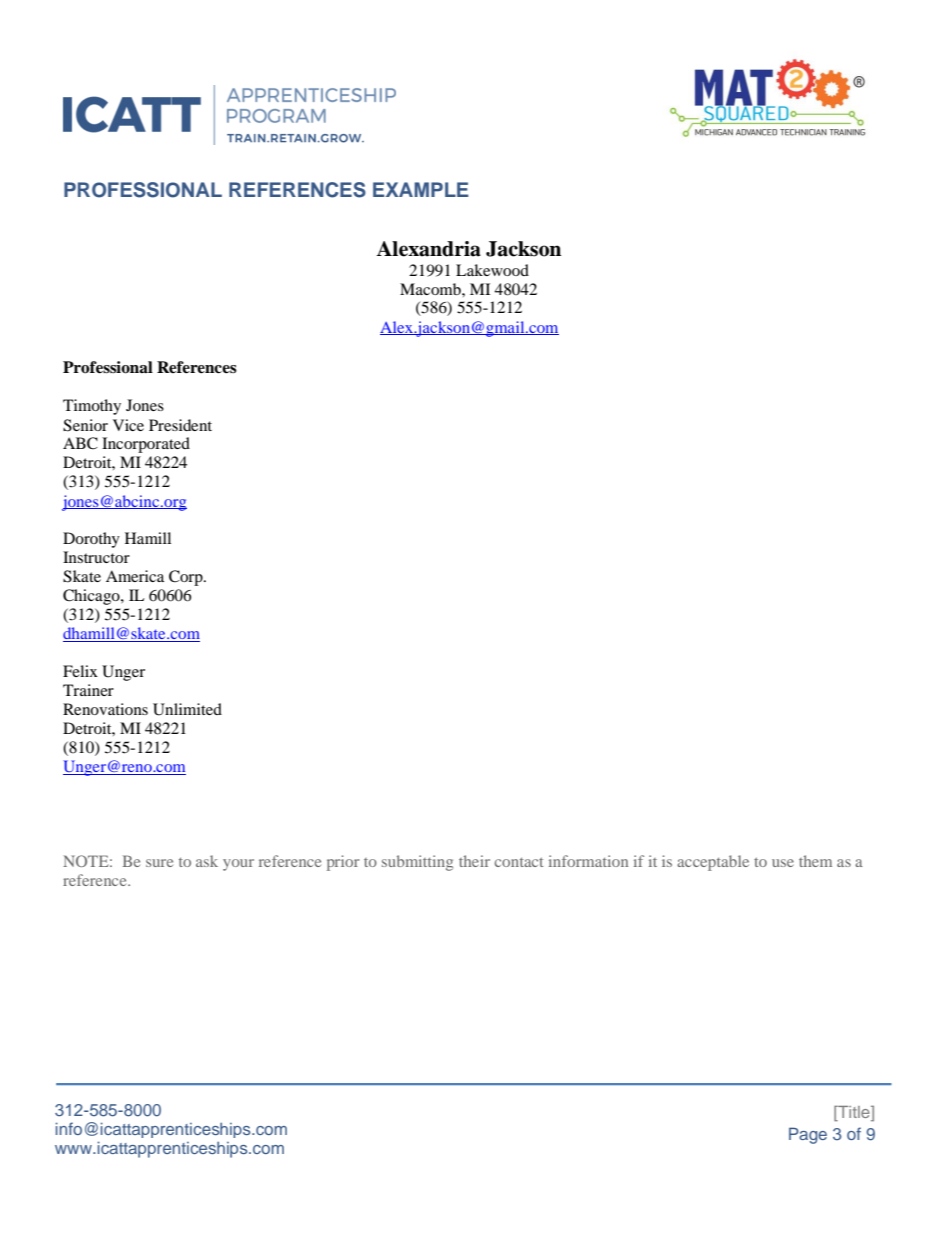 The width and height of the screenshot is (952, 1233). What do you see at coordinates (783, 863) in the screenshot?
I see `use` at bounding box center [783, 863].
